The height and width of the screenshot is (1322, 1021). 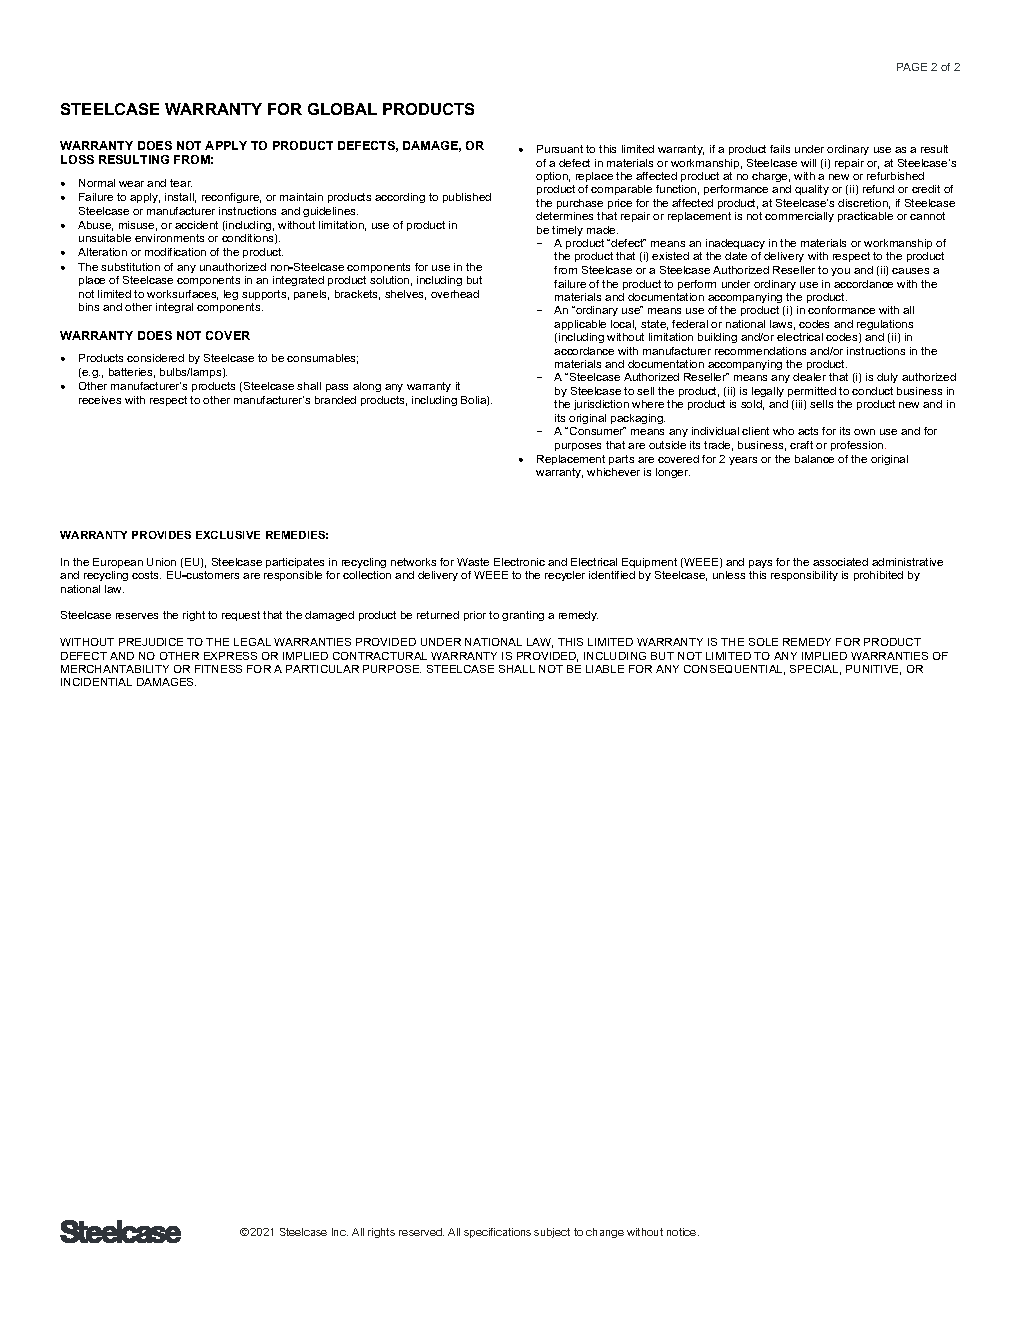 What do you see at coordinates (523, 616) in the screenshot?
I see `granting` at bounding box center [523, 616].
